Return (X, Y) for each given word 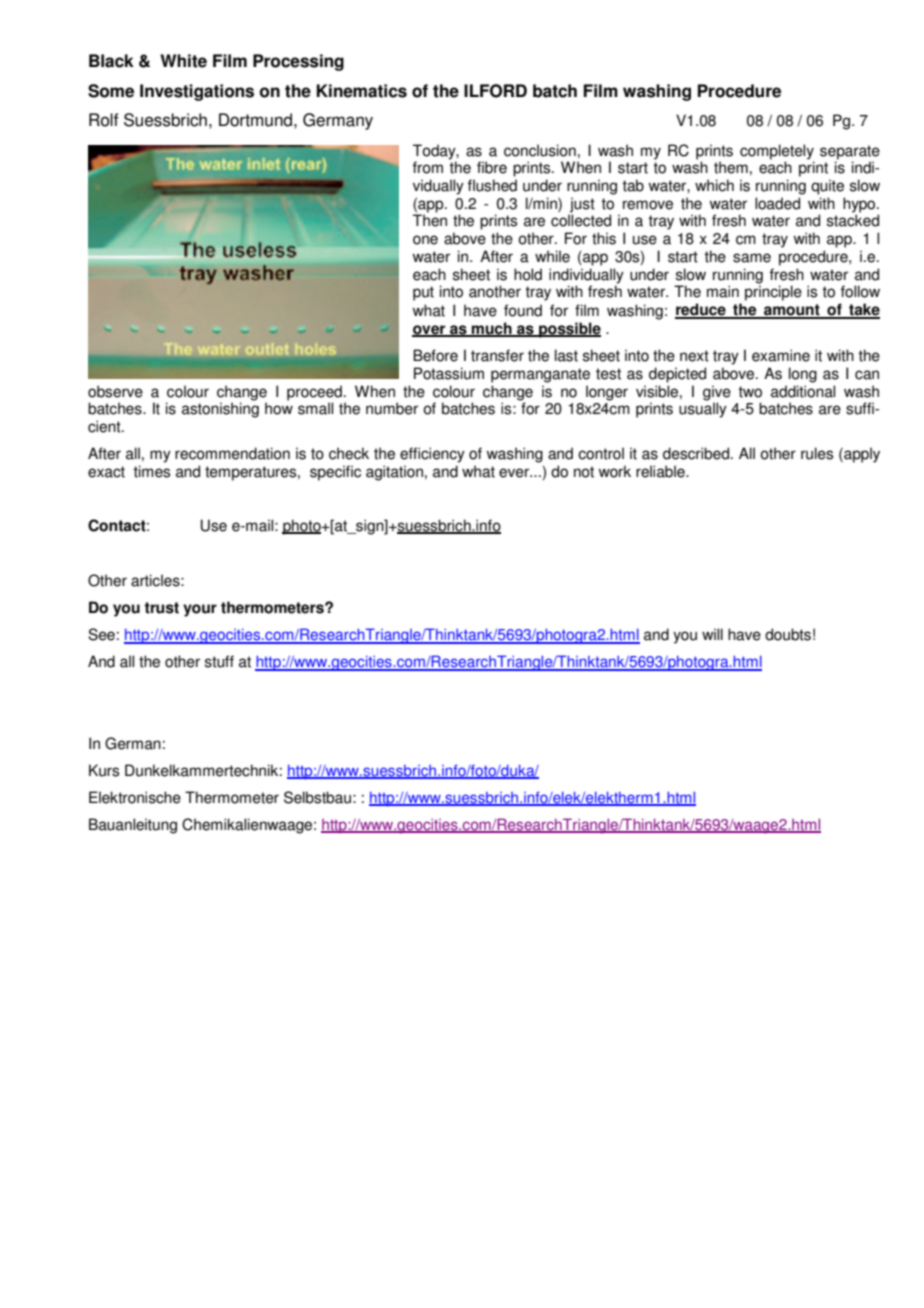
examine (781, 355)
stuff (219, 661)
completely (777, 152)
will (712, 634)
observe (115, 391)
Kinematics (362, 91)
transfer (497, 355)
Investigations (197, 92)
